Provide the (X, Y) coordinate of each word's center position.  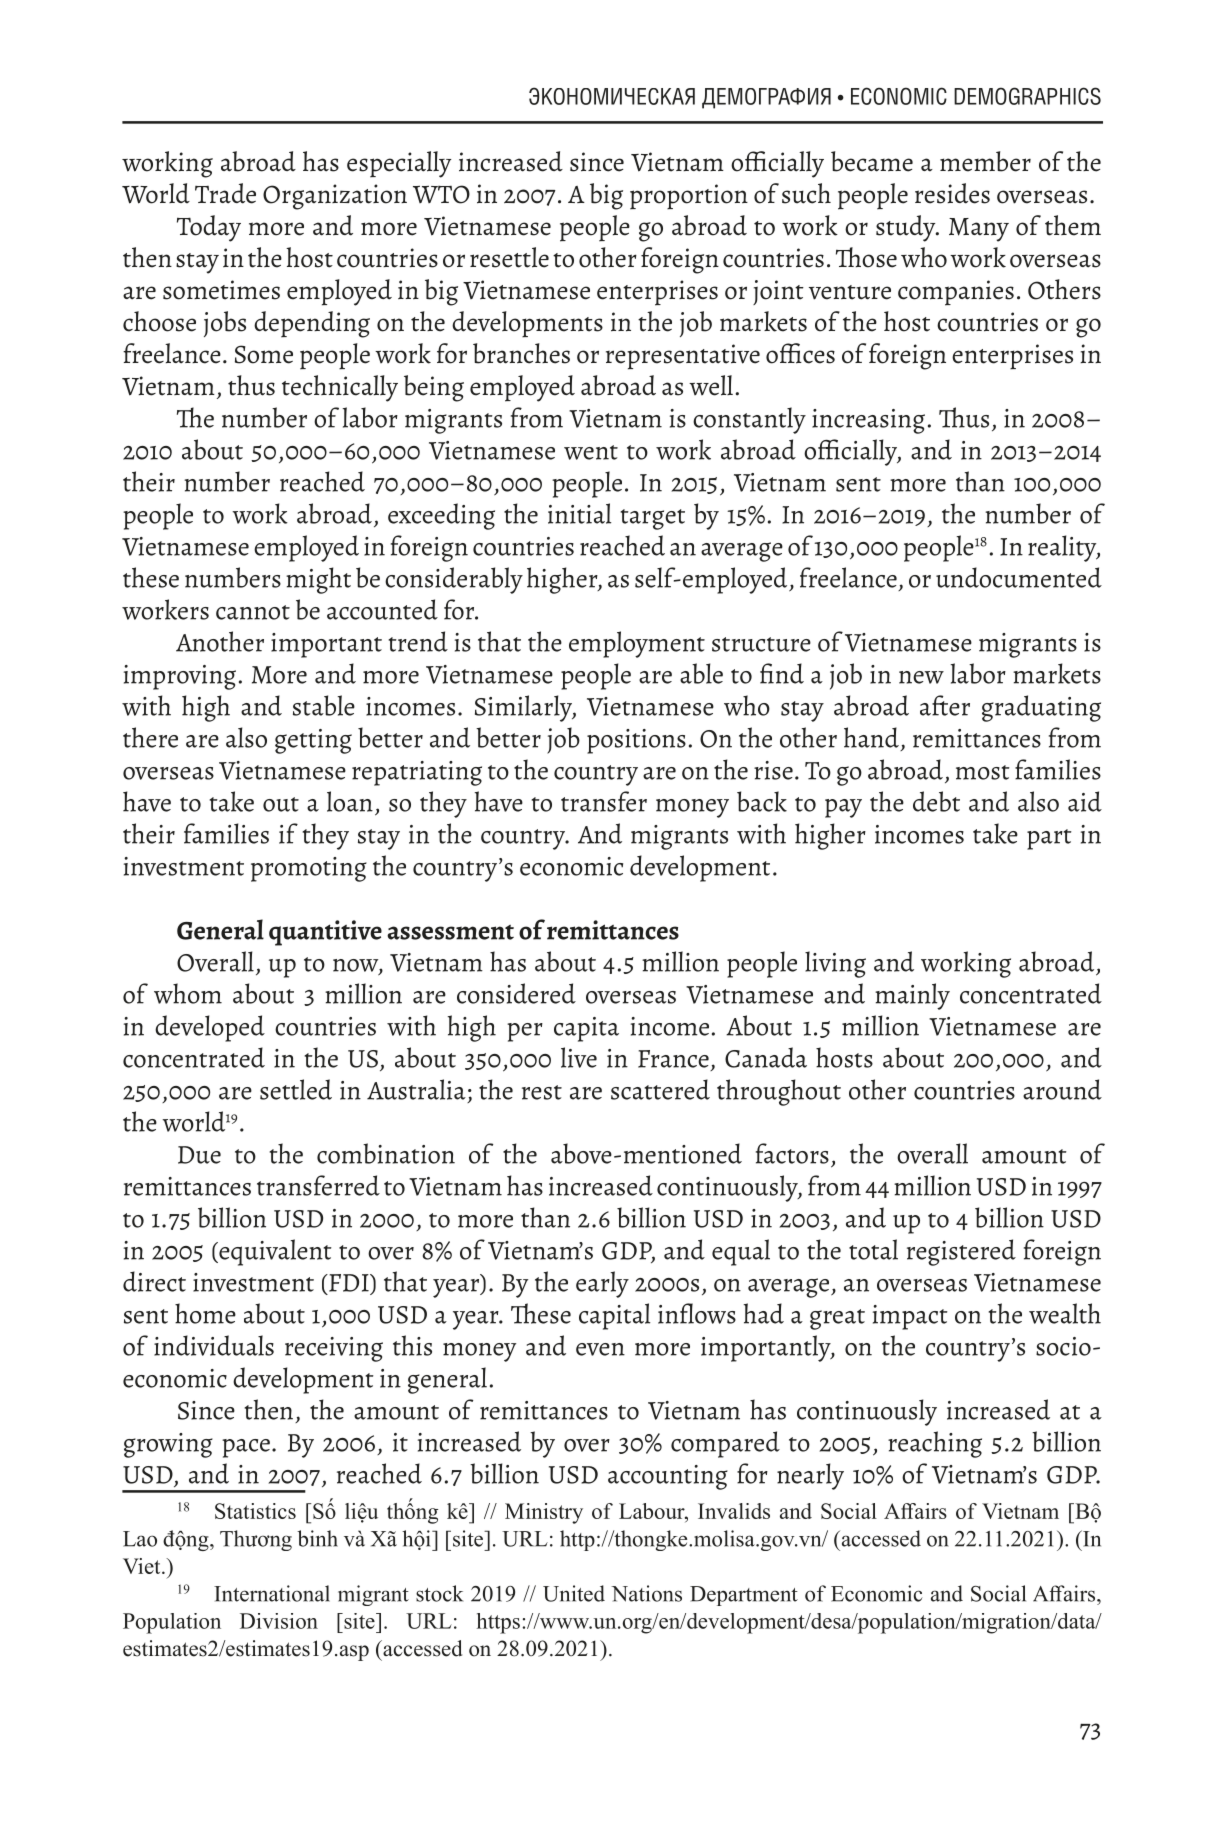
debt (936, 801)
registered (961, 1252)
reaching (935, 1444)
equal (741, 1252)
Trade (225, 193)
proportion (689, 197)
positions (636, 741)
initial (579, 513)
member (985, 161)
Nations (646, 1593)
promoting (309, 869)
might (318, 580)
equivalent (274, 1252)
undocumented (1019, 577)
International (272, 1593)
